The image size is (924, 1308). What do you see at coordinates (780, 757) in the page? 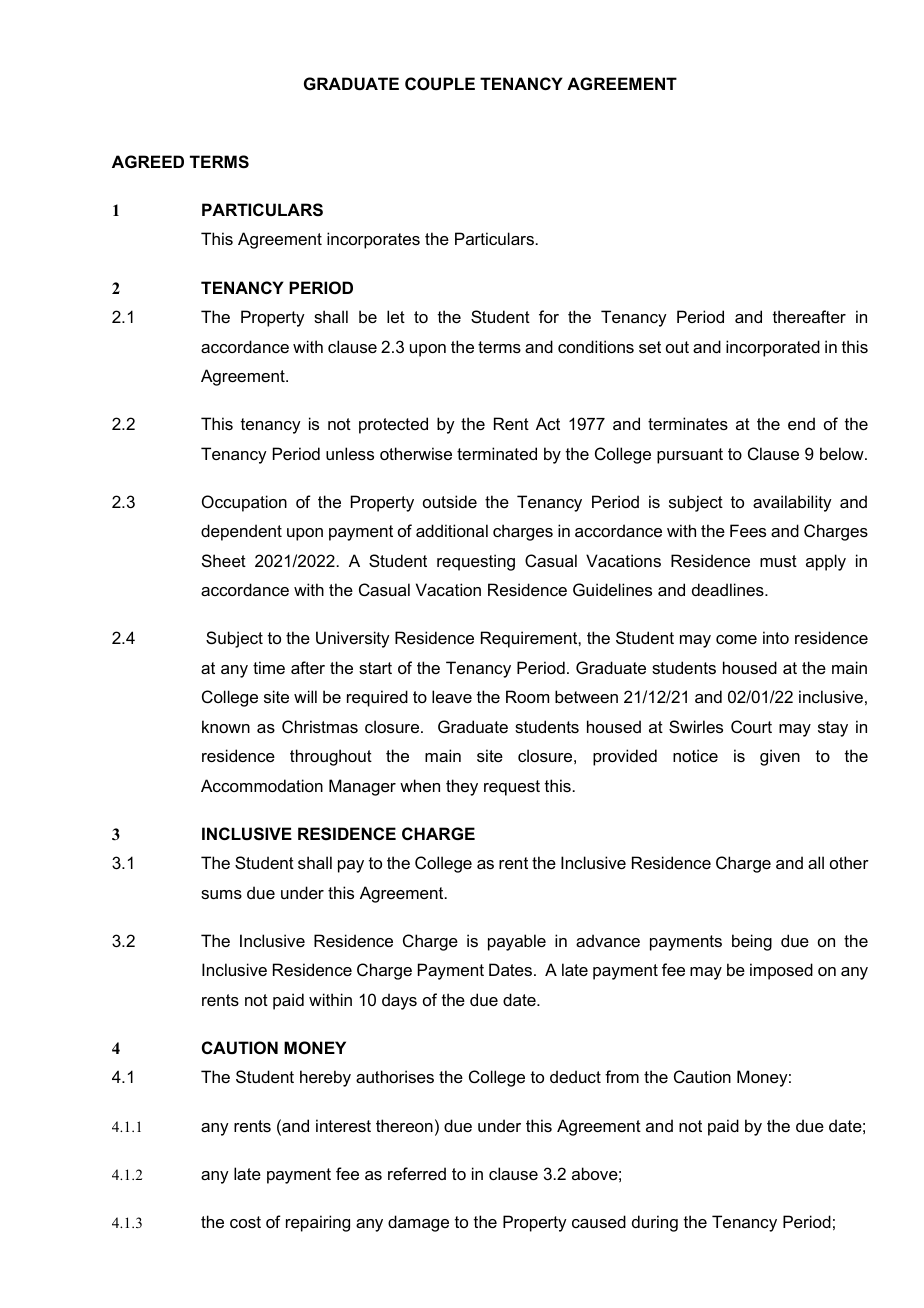
I see `given` at bounding box center [780, 757].
